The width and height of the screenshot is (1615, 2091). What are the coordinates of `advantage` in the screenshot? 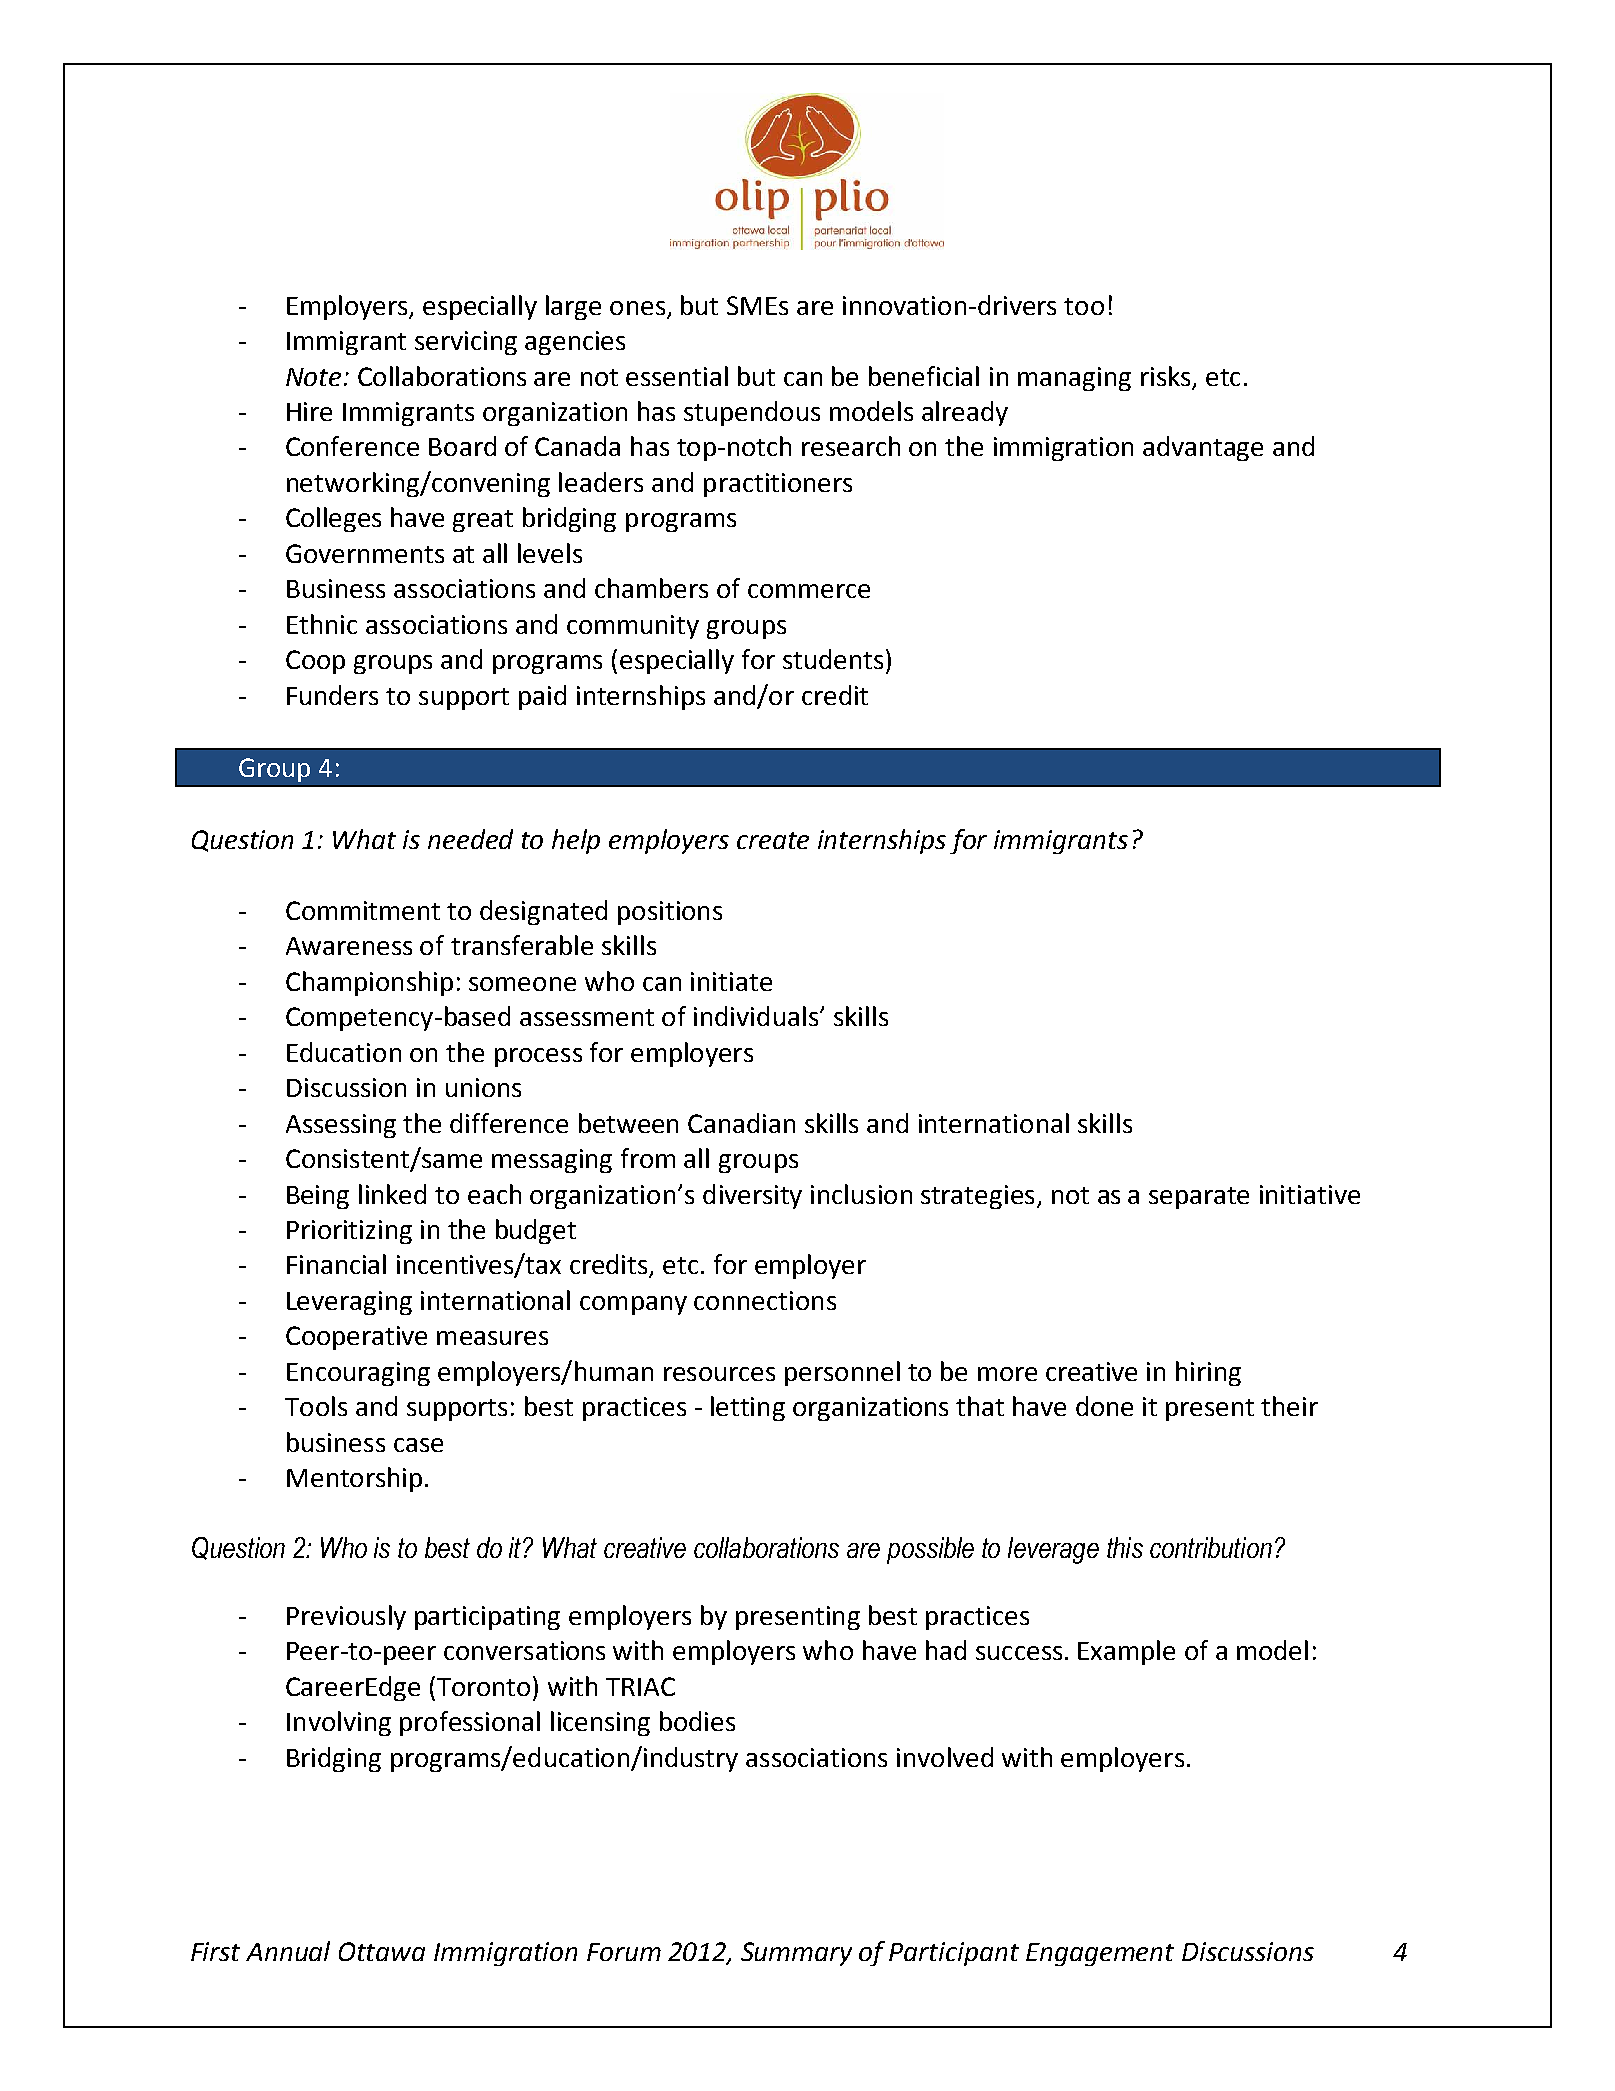 It's located at (1203, 448).
